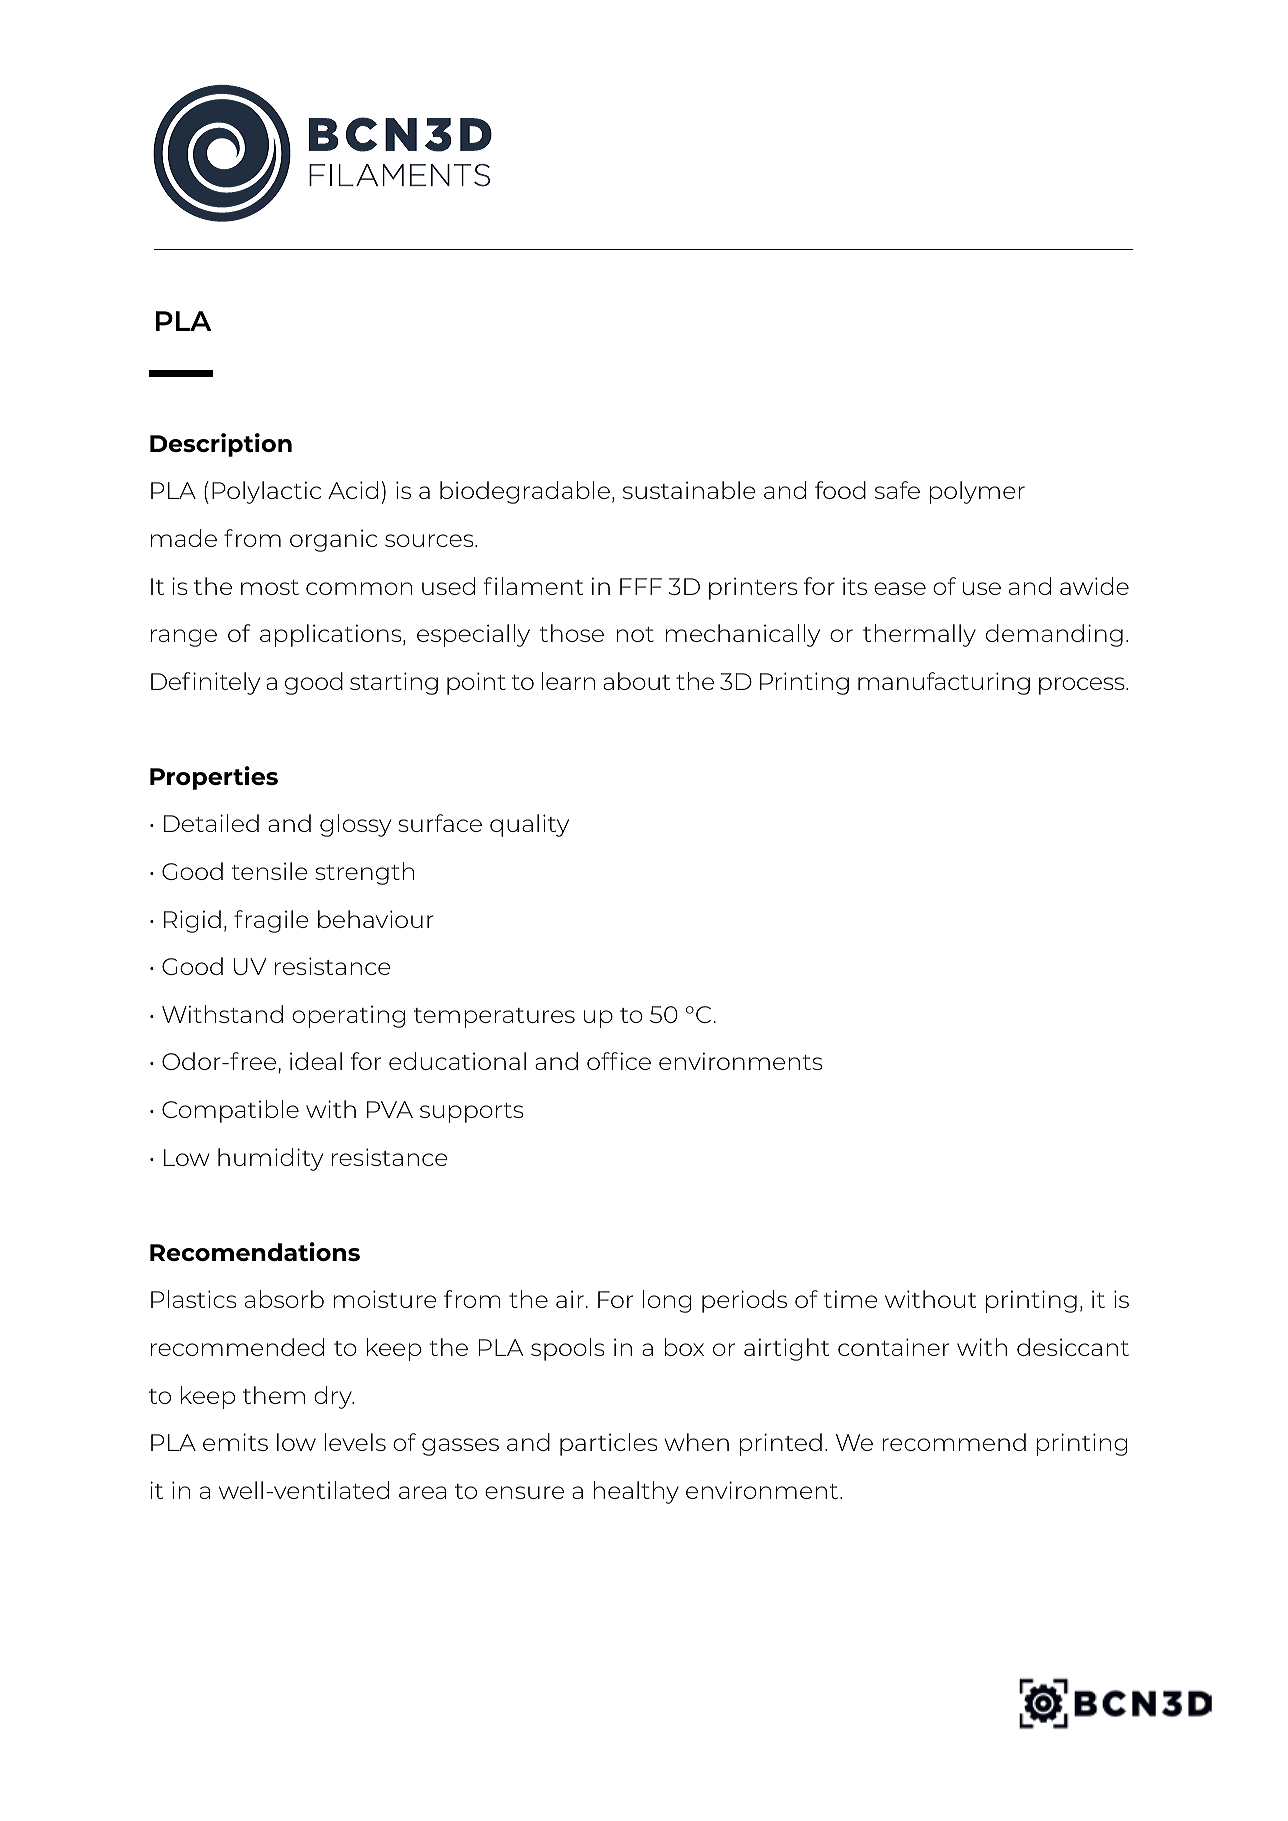 This screenshot has width=1288, height=1821. Describe the element at coordinates (977, 492) in the screenshot. I see `polymer` at that location.
